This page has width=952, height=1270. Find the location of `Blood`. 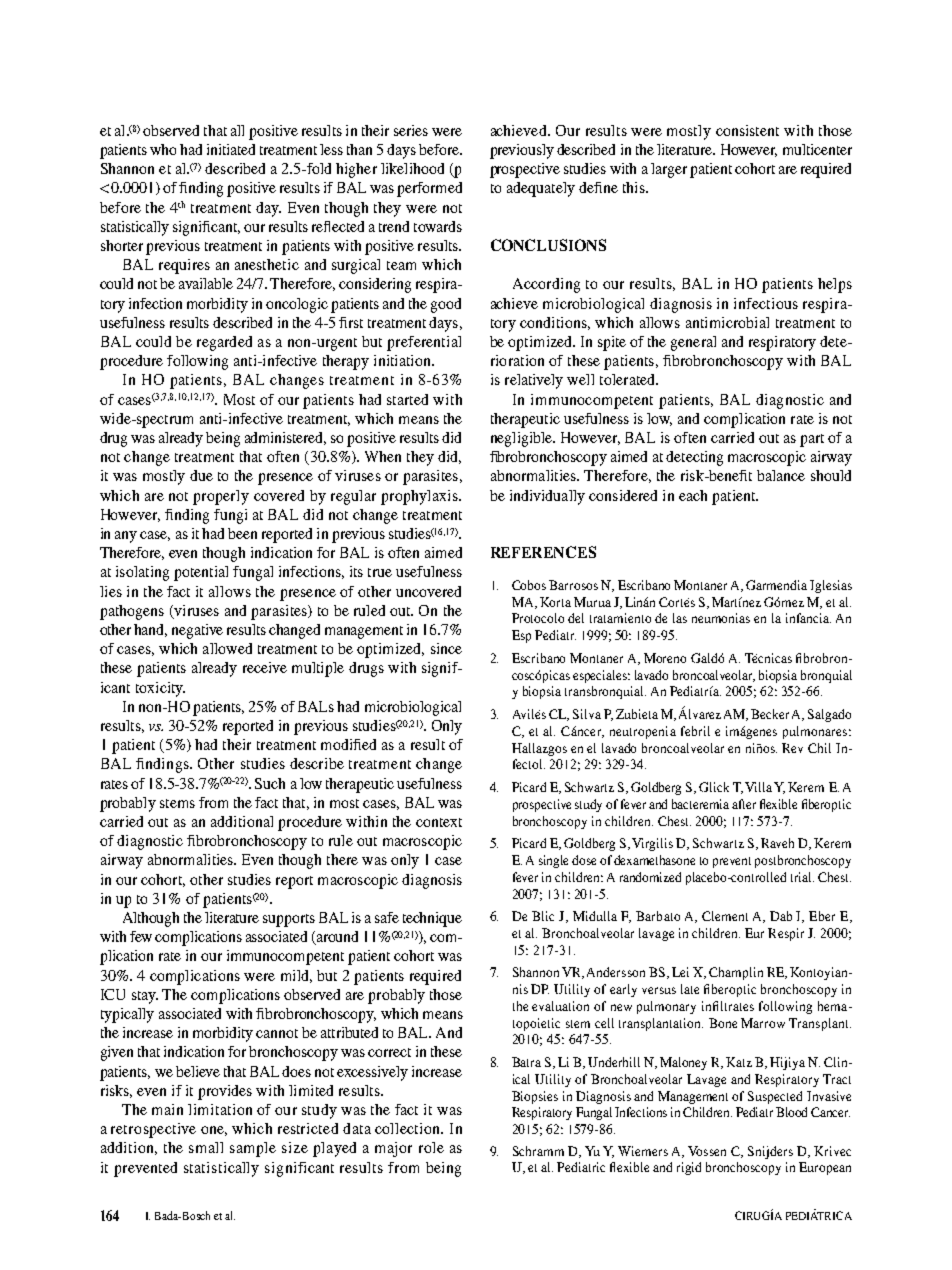

Blood is located at coordinates (791, 1112).
